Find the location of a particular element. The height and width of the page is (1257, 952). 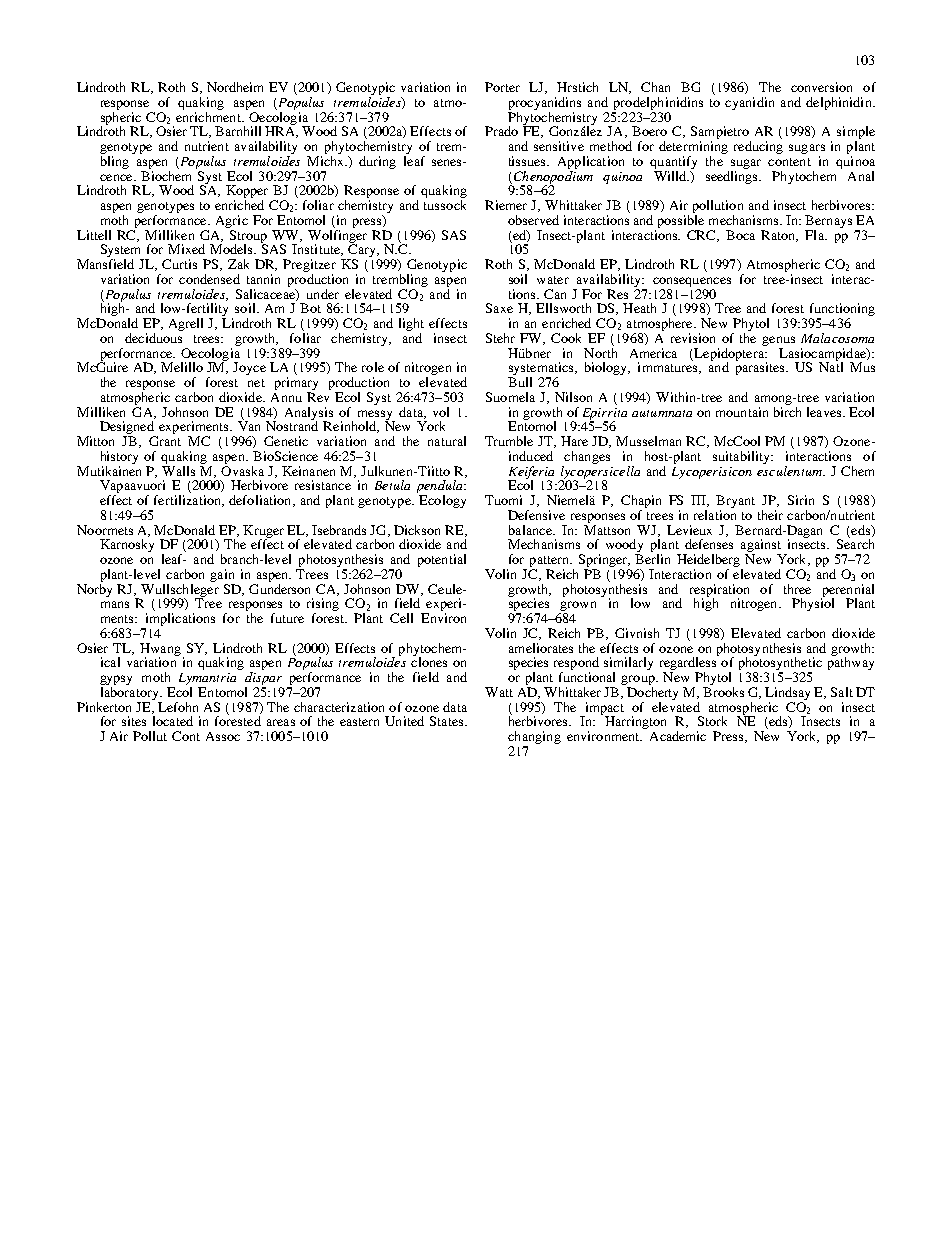

located is located at coordinates (173, 721).
